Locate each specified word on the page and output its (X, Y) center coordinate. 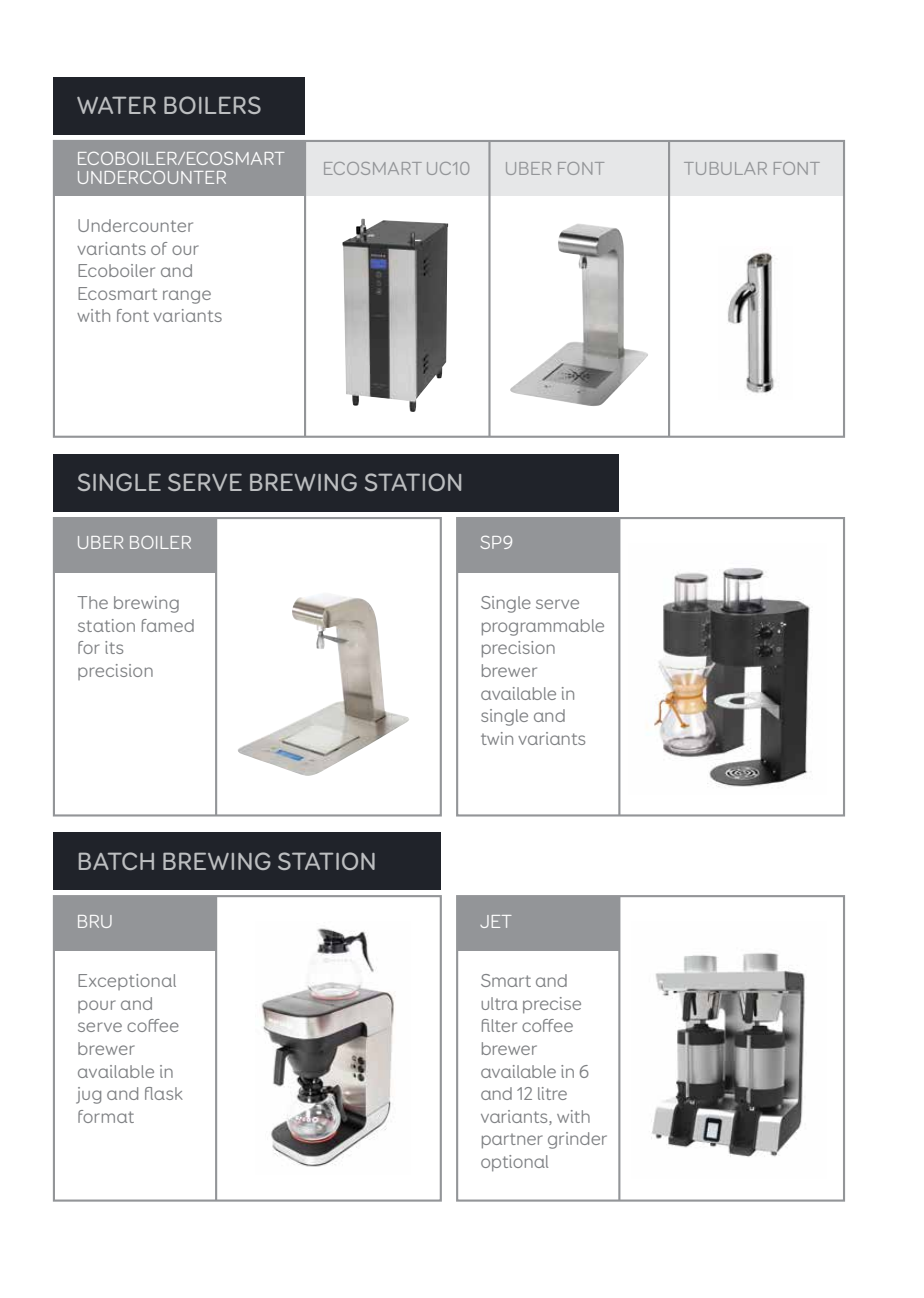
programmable (543, 627)
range (187, 297)
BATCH (116, 861)
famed (168, 625)
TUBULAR (725, 168)
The (92, 602)
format (106, 1116)
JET (496, 921)
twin (497, 738)
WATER (116, 105)
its (114, 647)
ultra (499, 1003)
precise (552, 1005)
